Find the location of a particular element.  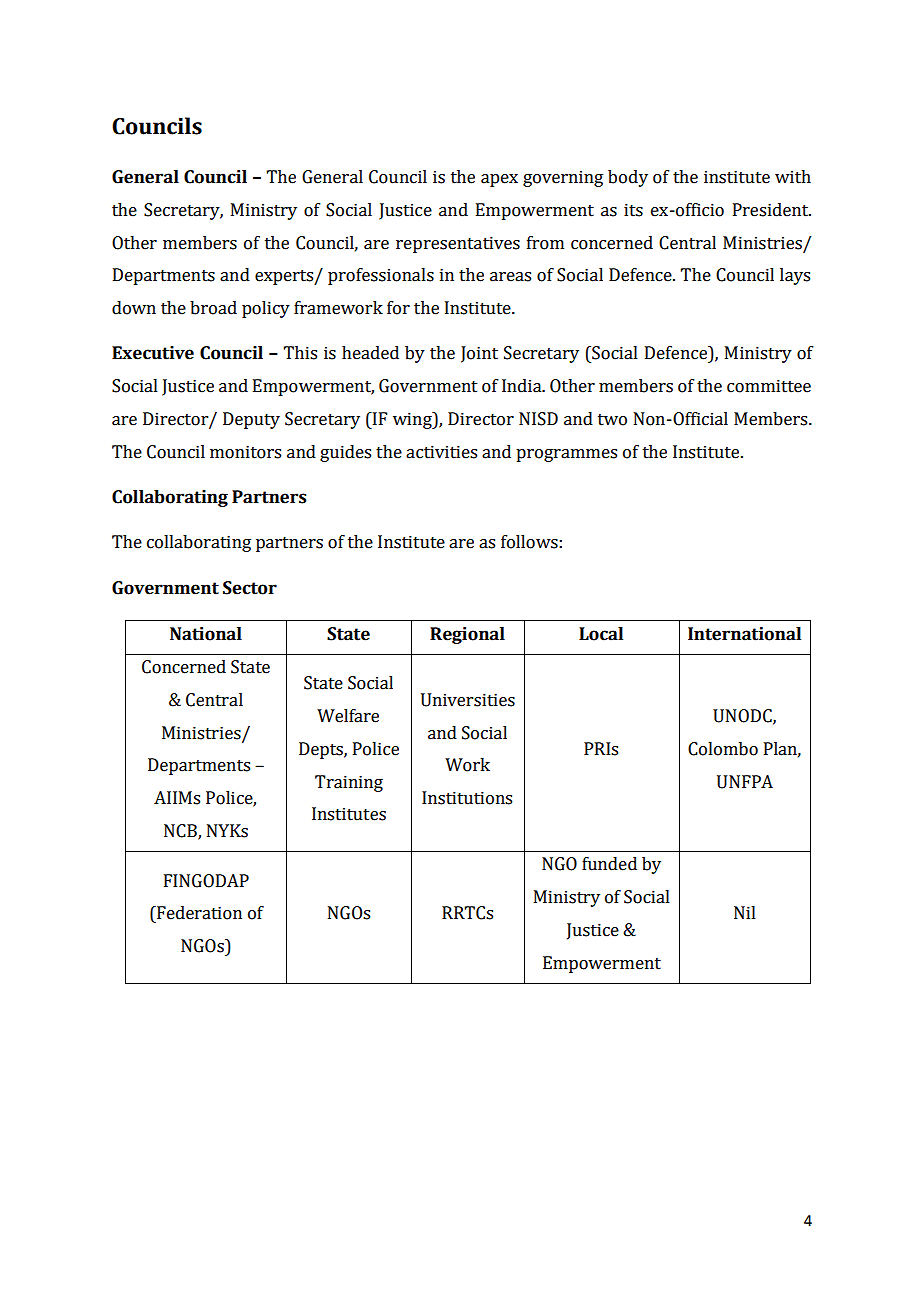

Regional is located at coordinates (467, 635).
